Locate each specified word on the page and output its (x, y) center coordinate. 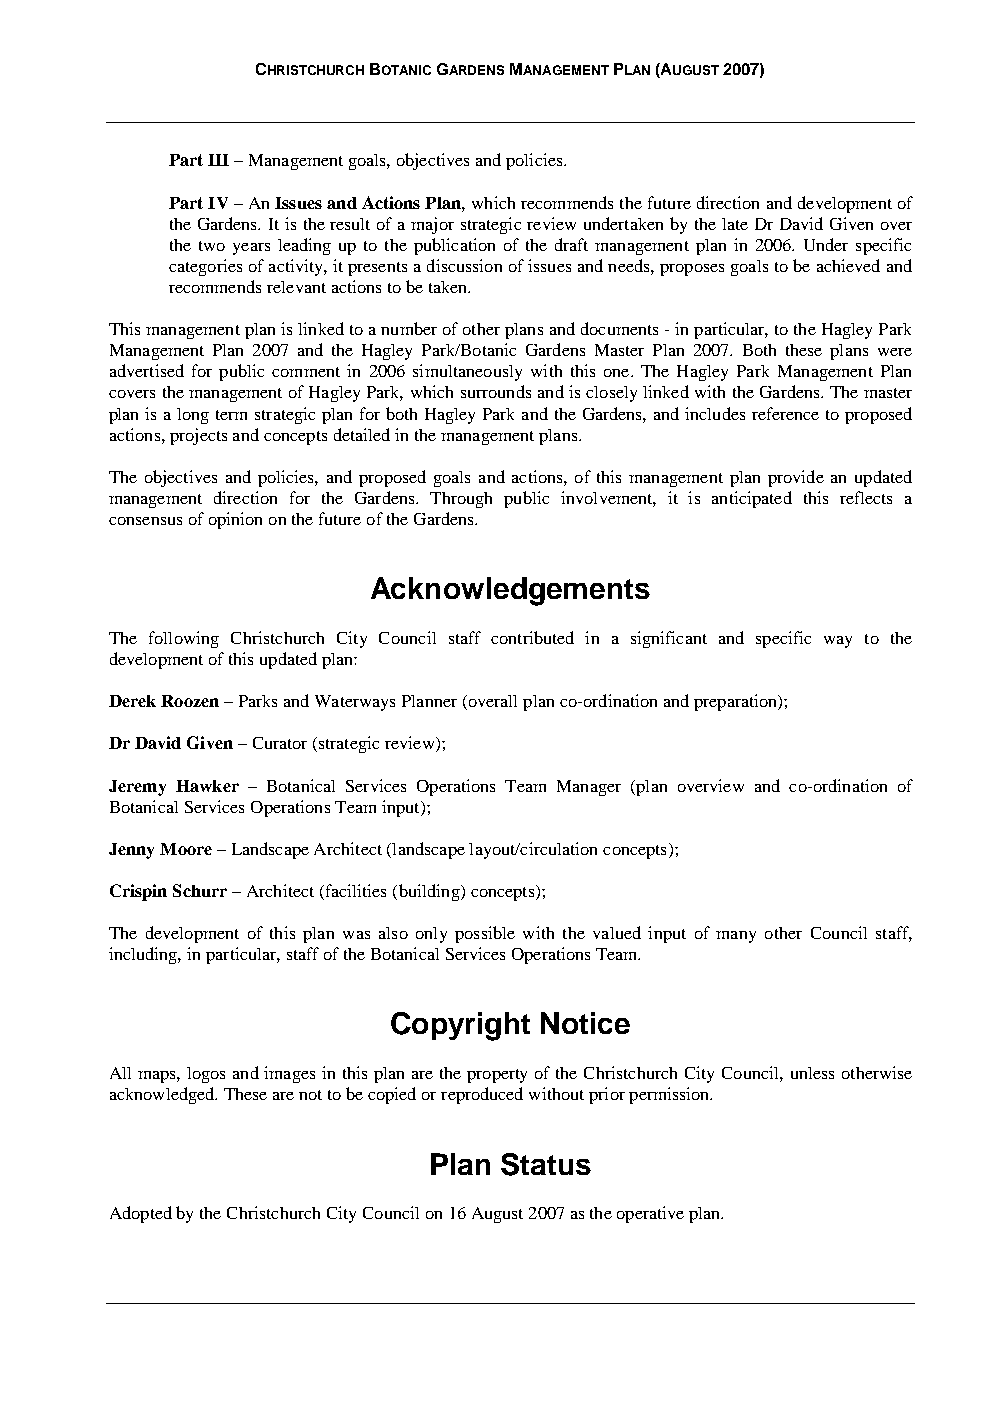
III (218, 160)
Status (546, 1164)
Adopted (141, 1214)
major (432, 225)
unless (812, 1073)
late (735, 224)
